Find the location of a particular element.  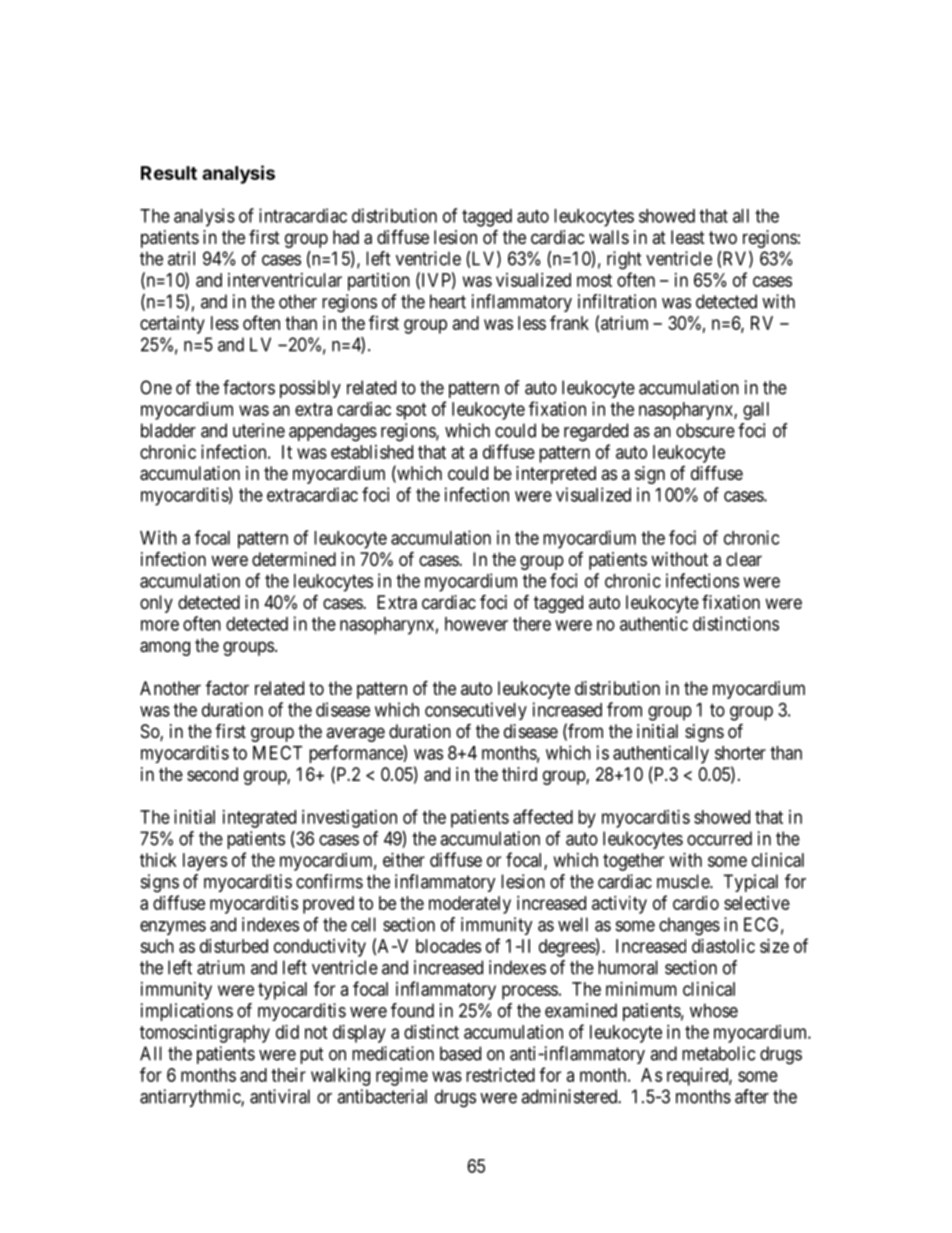

layers is located at coordinates (205, 862).
